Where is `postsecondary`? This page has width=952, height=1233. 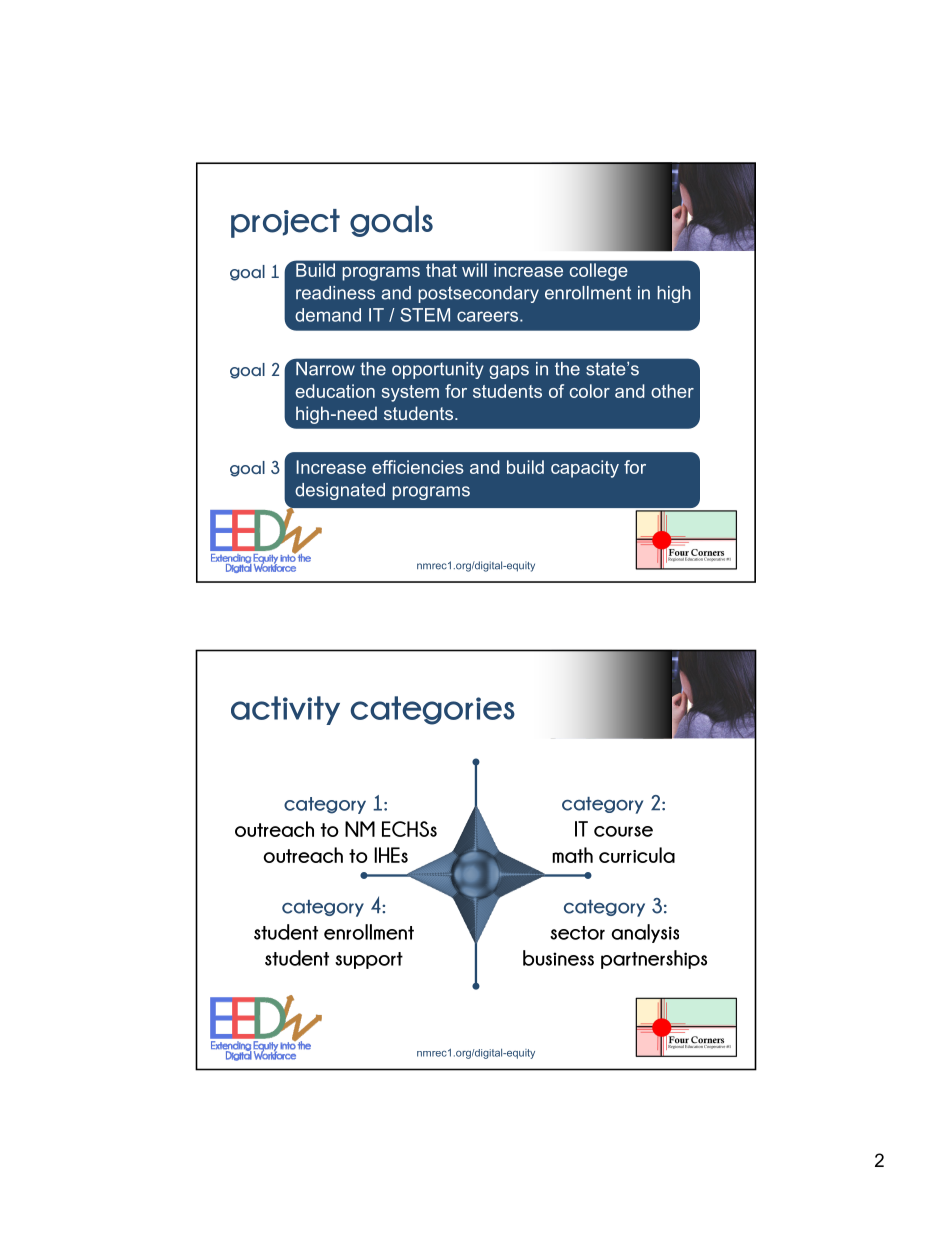
postsecondary is located at coordinates (479, 294).
